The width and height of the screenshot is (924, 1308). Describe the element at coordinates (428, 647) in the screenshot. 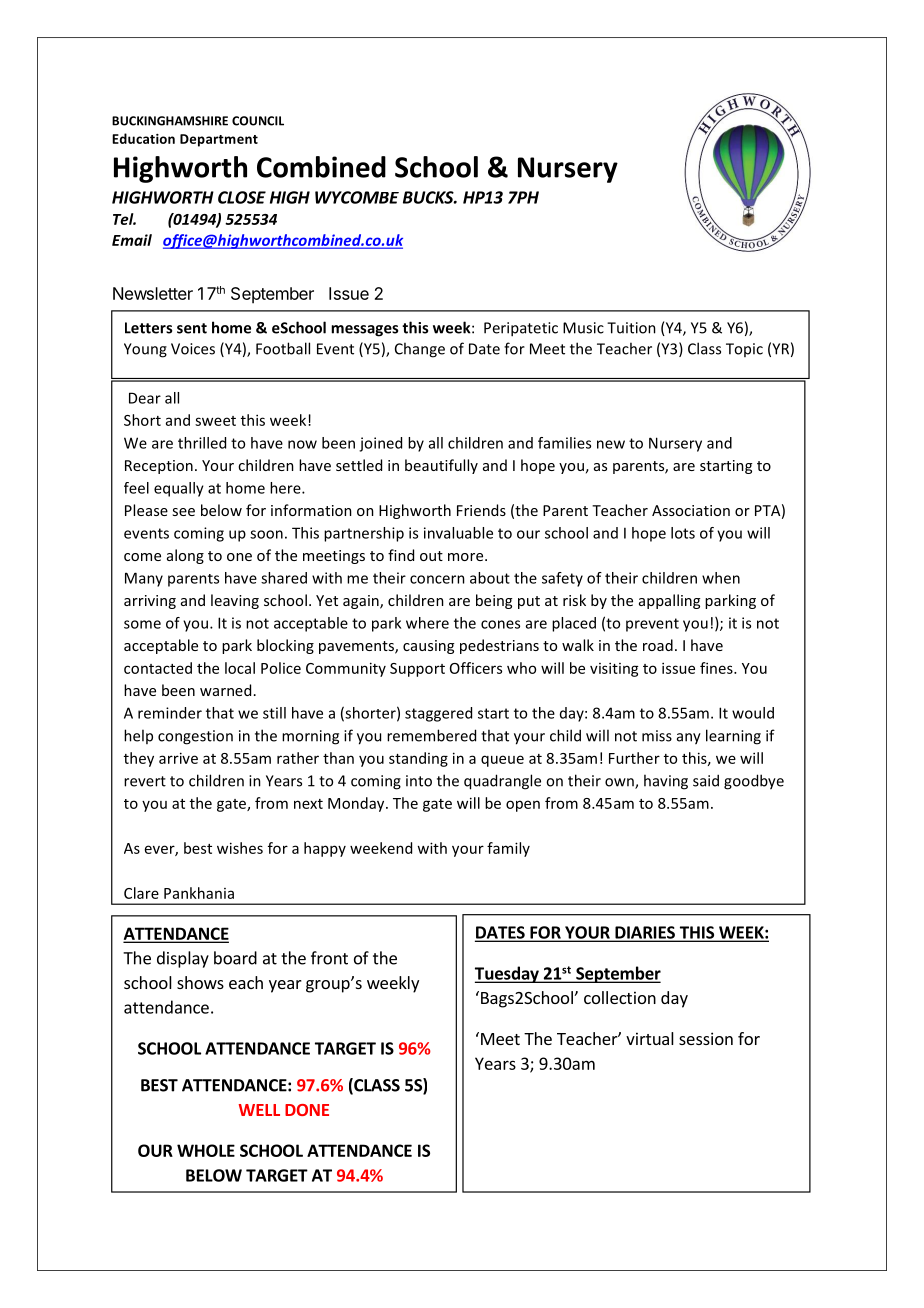

I see `causing` at that location.
